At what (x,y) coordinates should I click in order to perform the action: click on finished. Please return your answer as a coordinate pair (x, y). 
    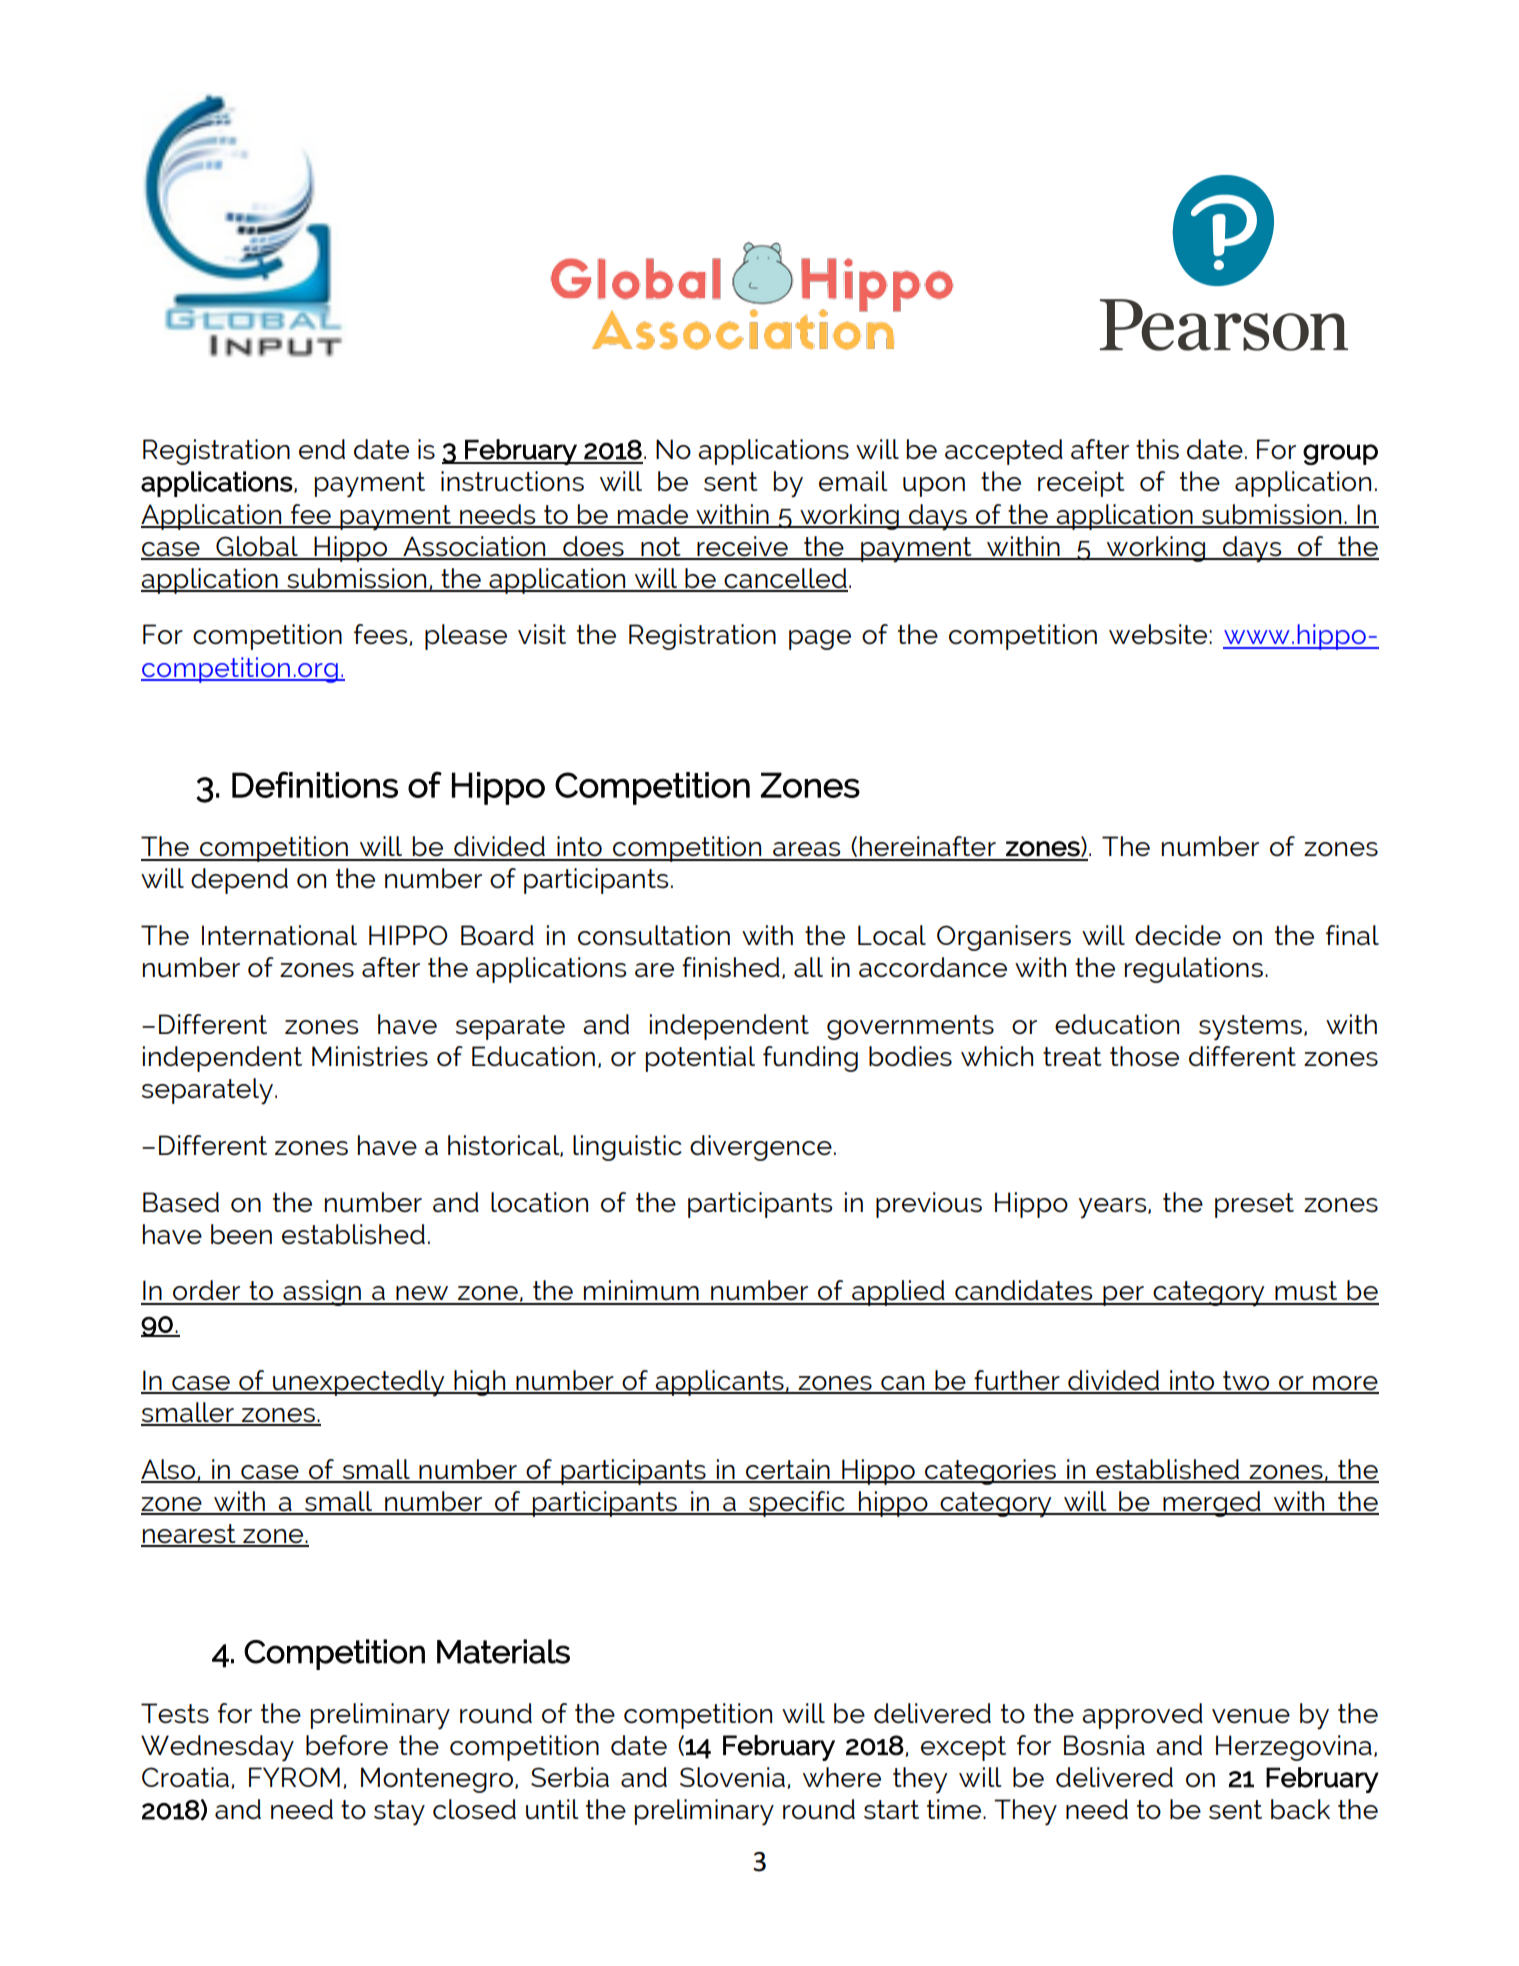
    Looking at the image, I should click on (731, 967).
